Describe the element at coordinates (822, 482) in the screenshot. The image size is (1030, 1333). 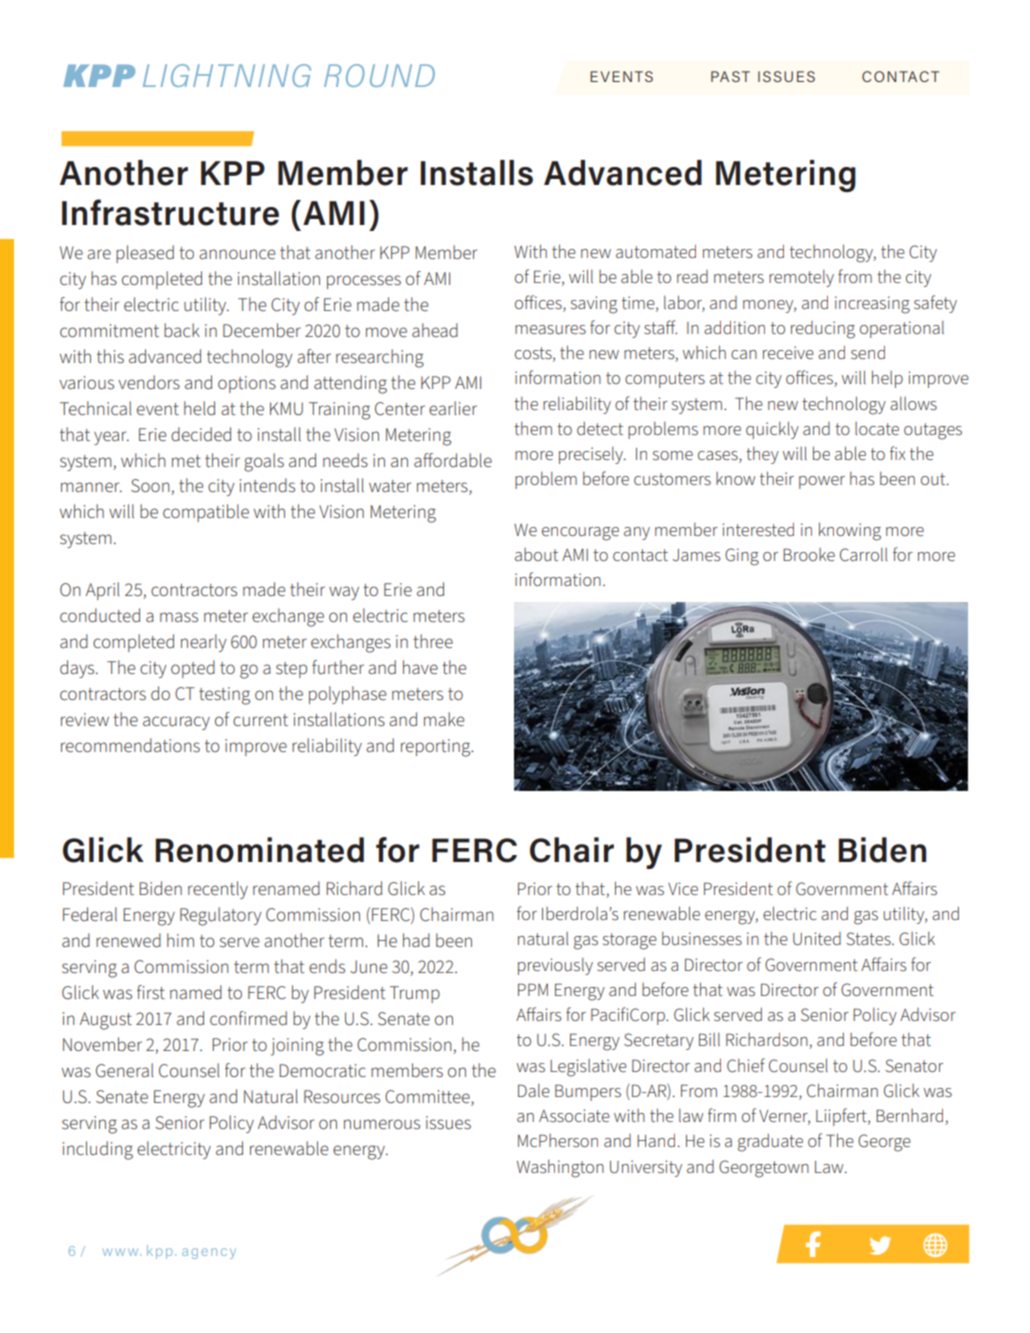
I see `power` at that location.
